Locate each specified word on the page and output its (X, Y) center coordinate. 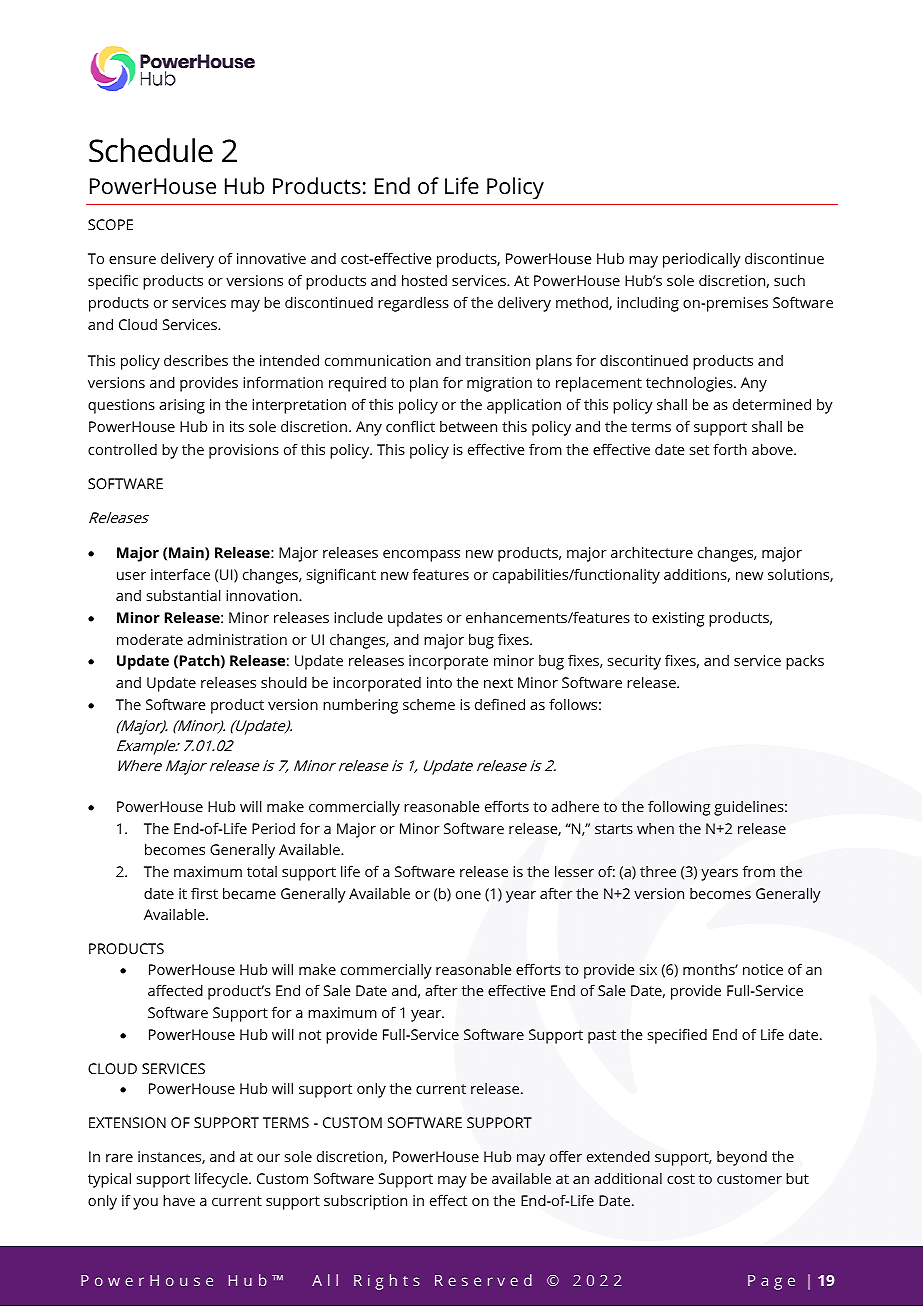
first (204, 893)
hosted (424, 280)
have (179, 1200)
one (468, 895)
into (439, 682)
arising (182, 406)
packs (805, 662)
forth (730, 449)
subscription (365, 1202)
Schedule (151, 150)
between (468, 426)
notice (763, 969)
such (789, 280)
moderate (150, 639)
